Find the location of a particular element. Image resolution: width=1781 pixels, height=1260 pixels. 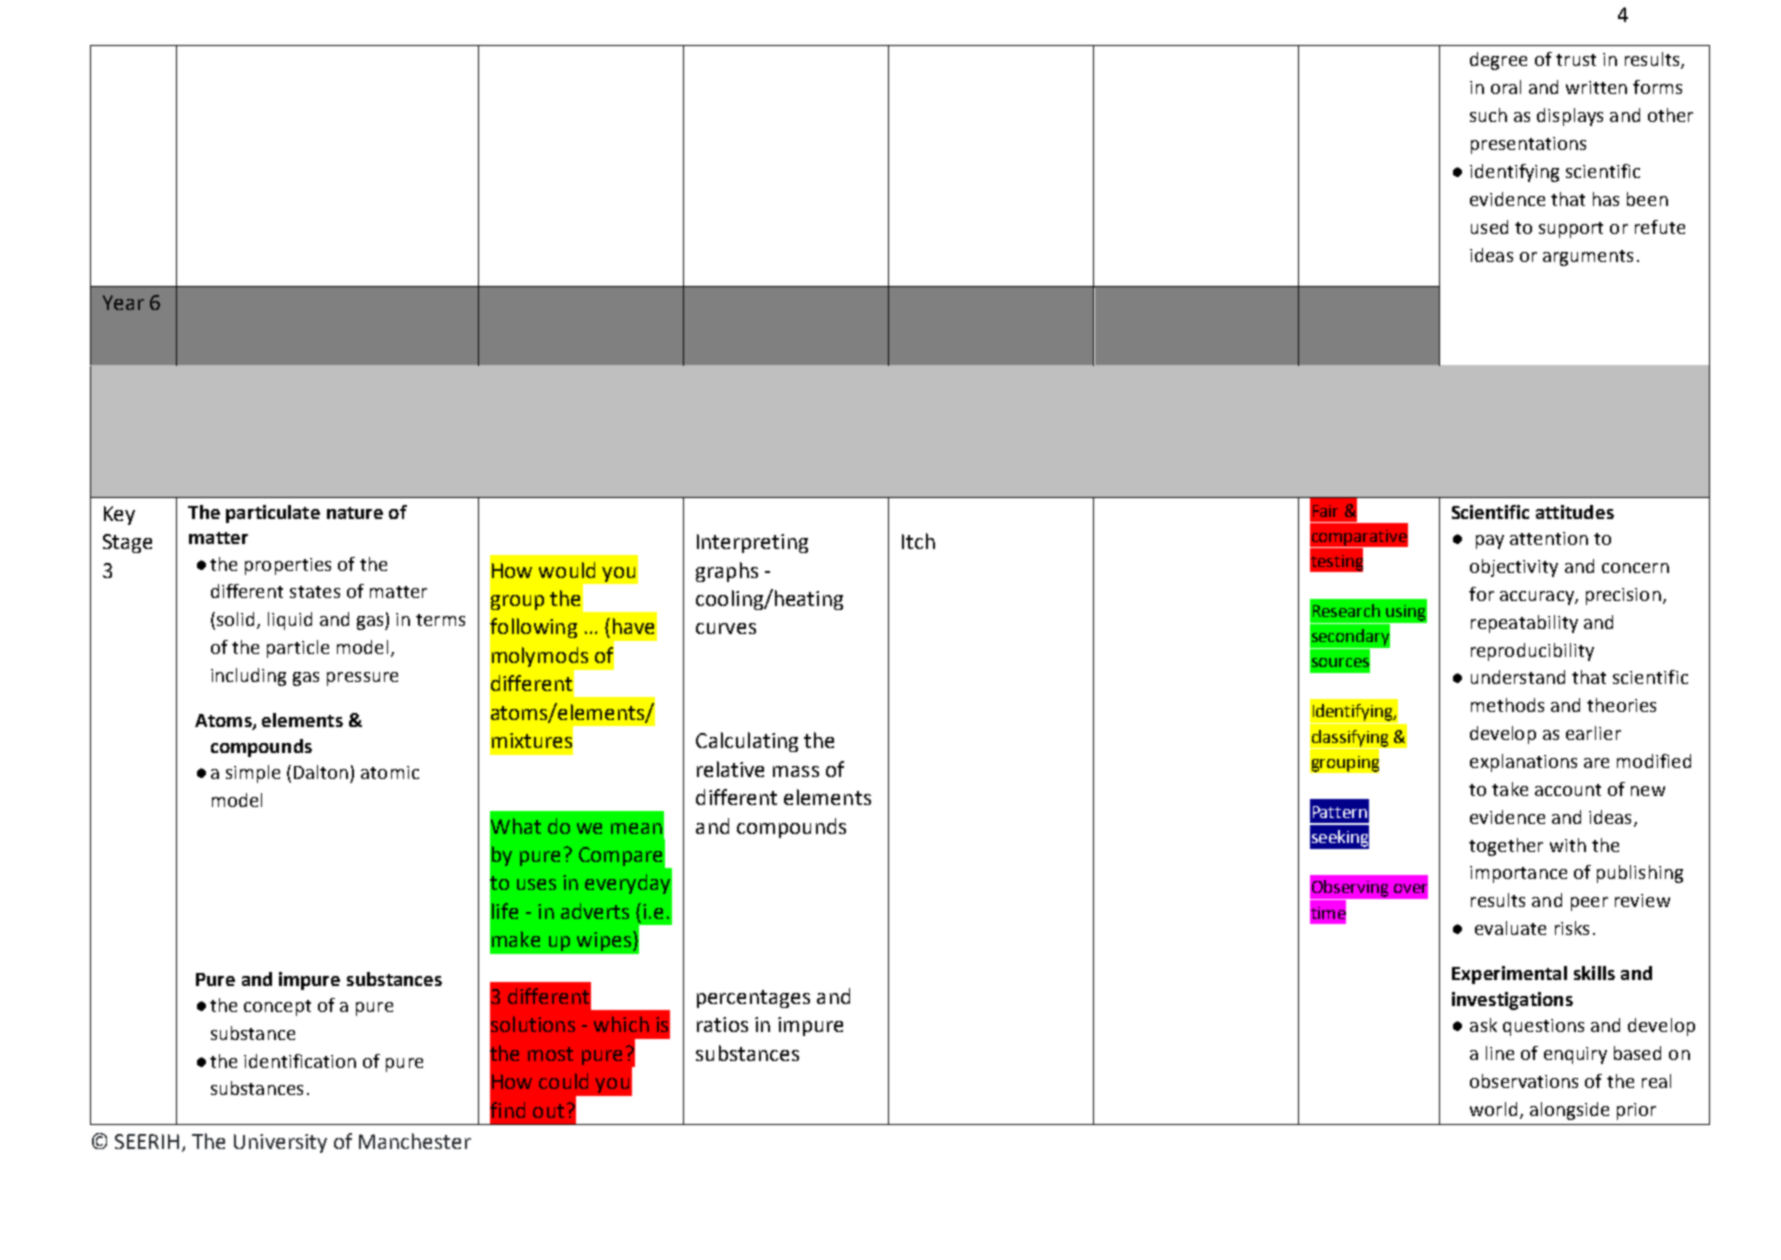

University is located at coordinates (280, 1143).
